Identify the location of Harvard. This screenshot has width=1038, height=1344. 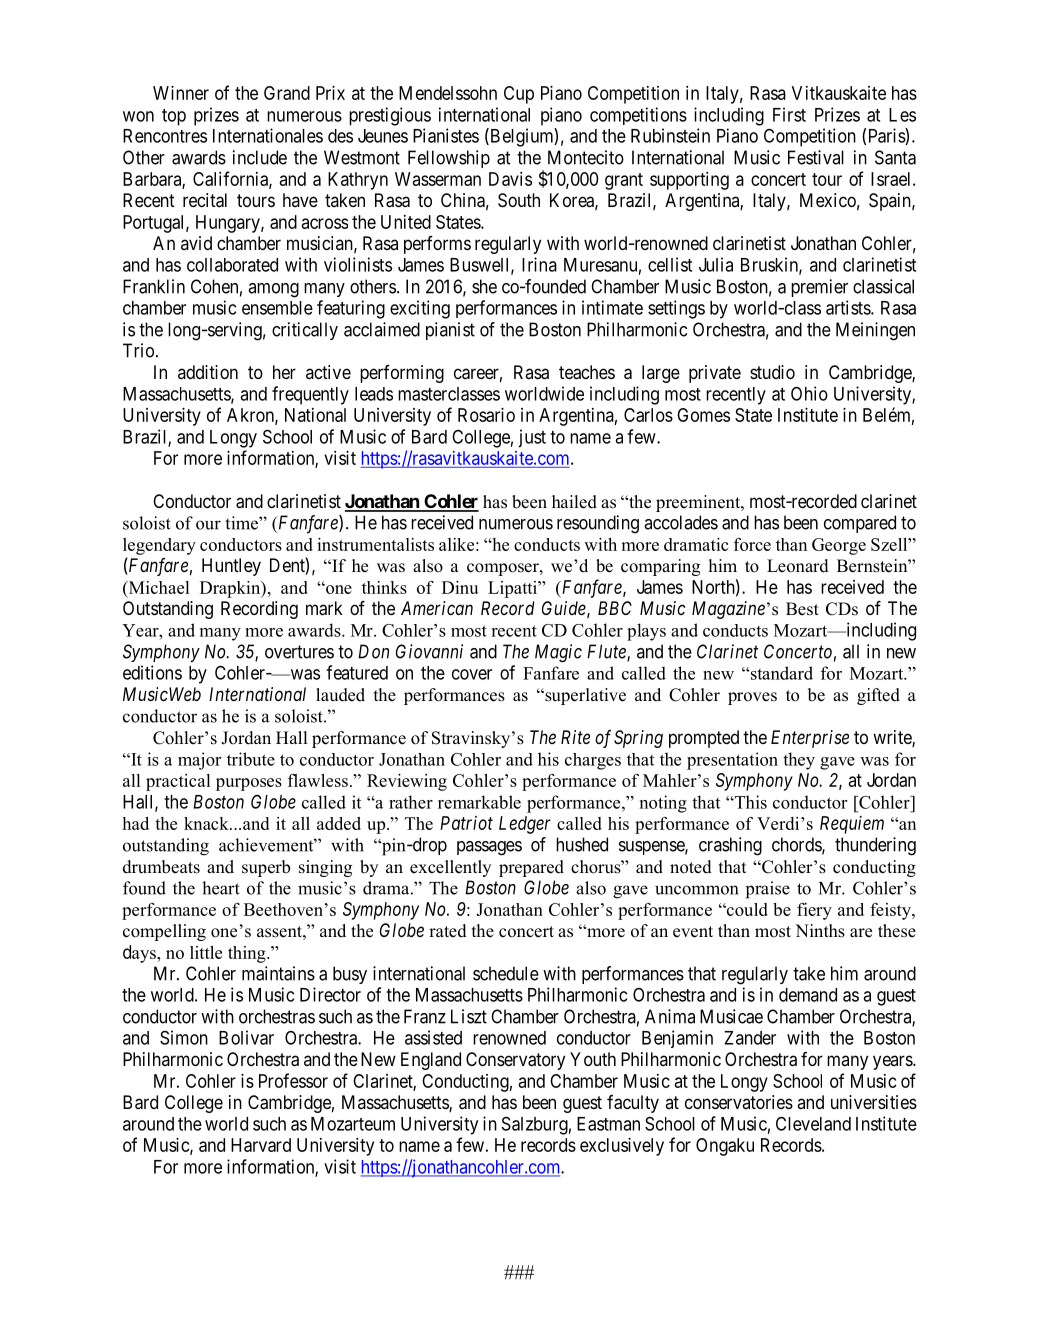
(261, 1145).
